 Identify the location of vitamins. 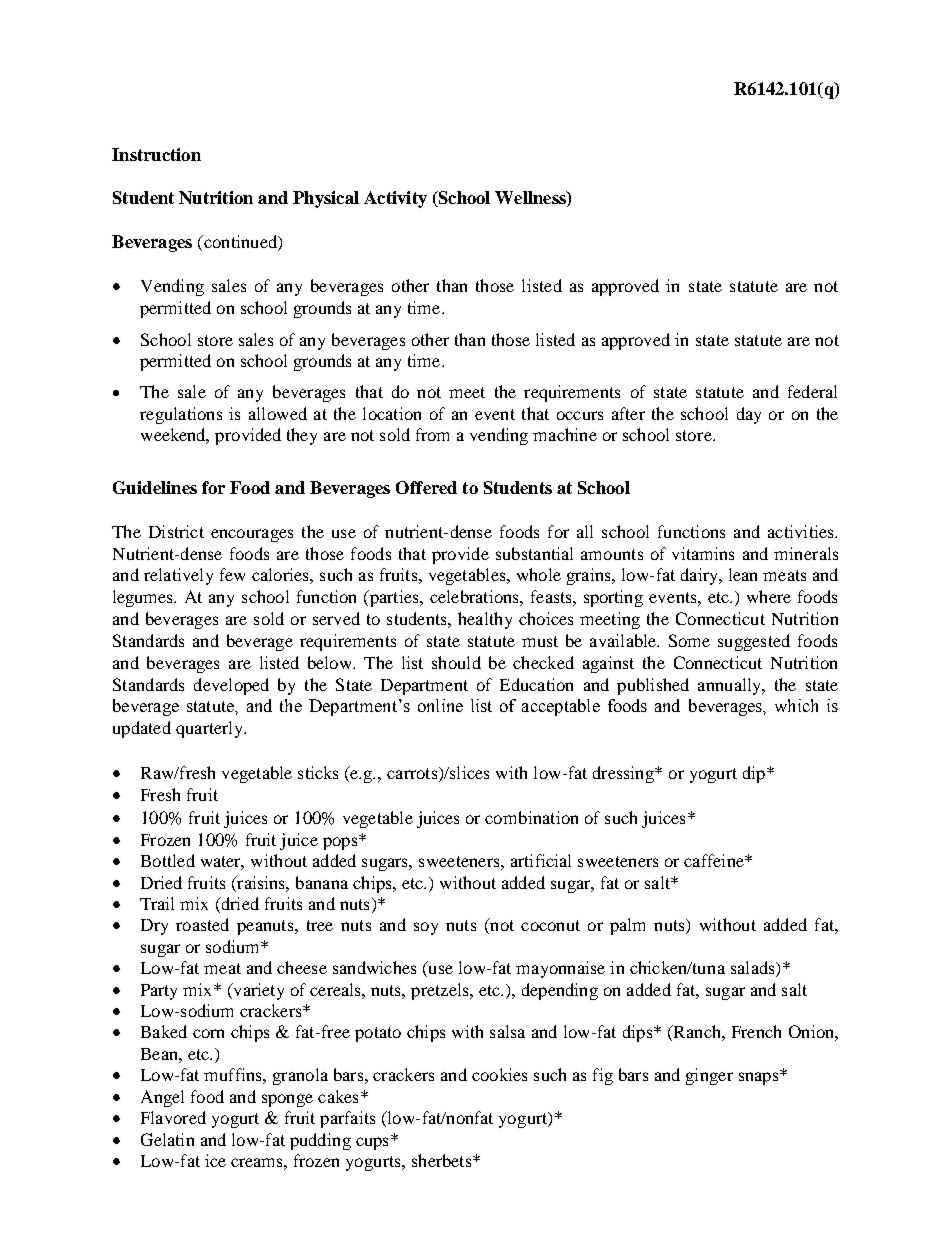
(703, 553).
